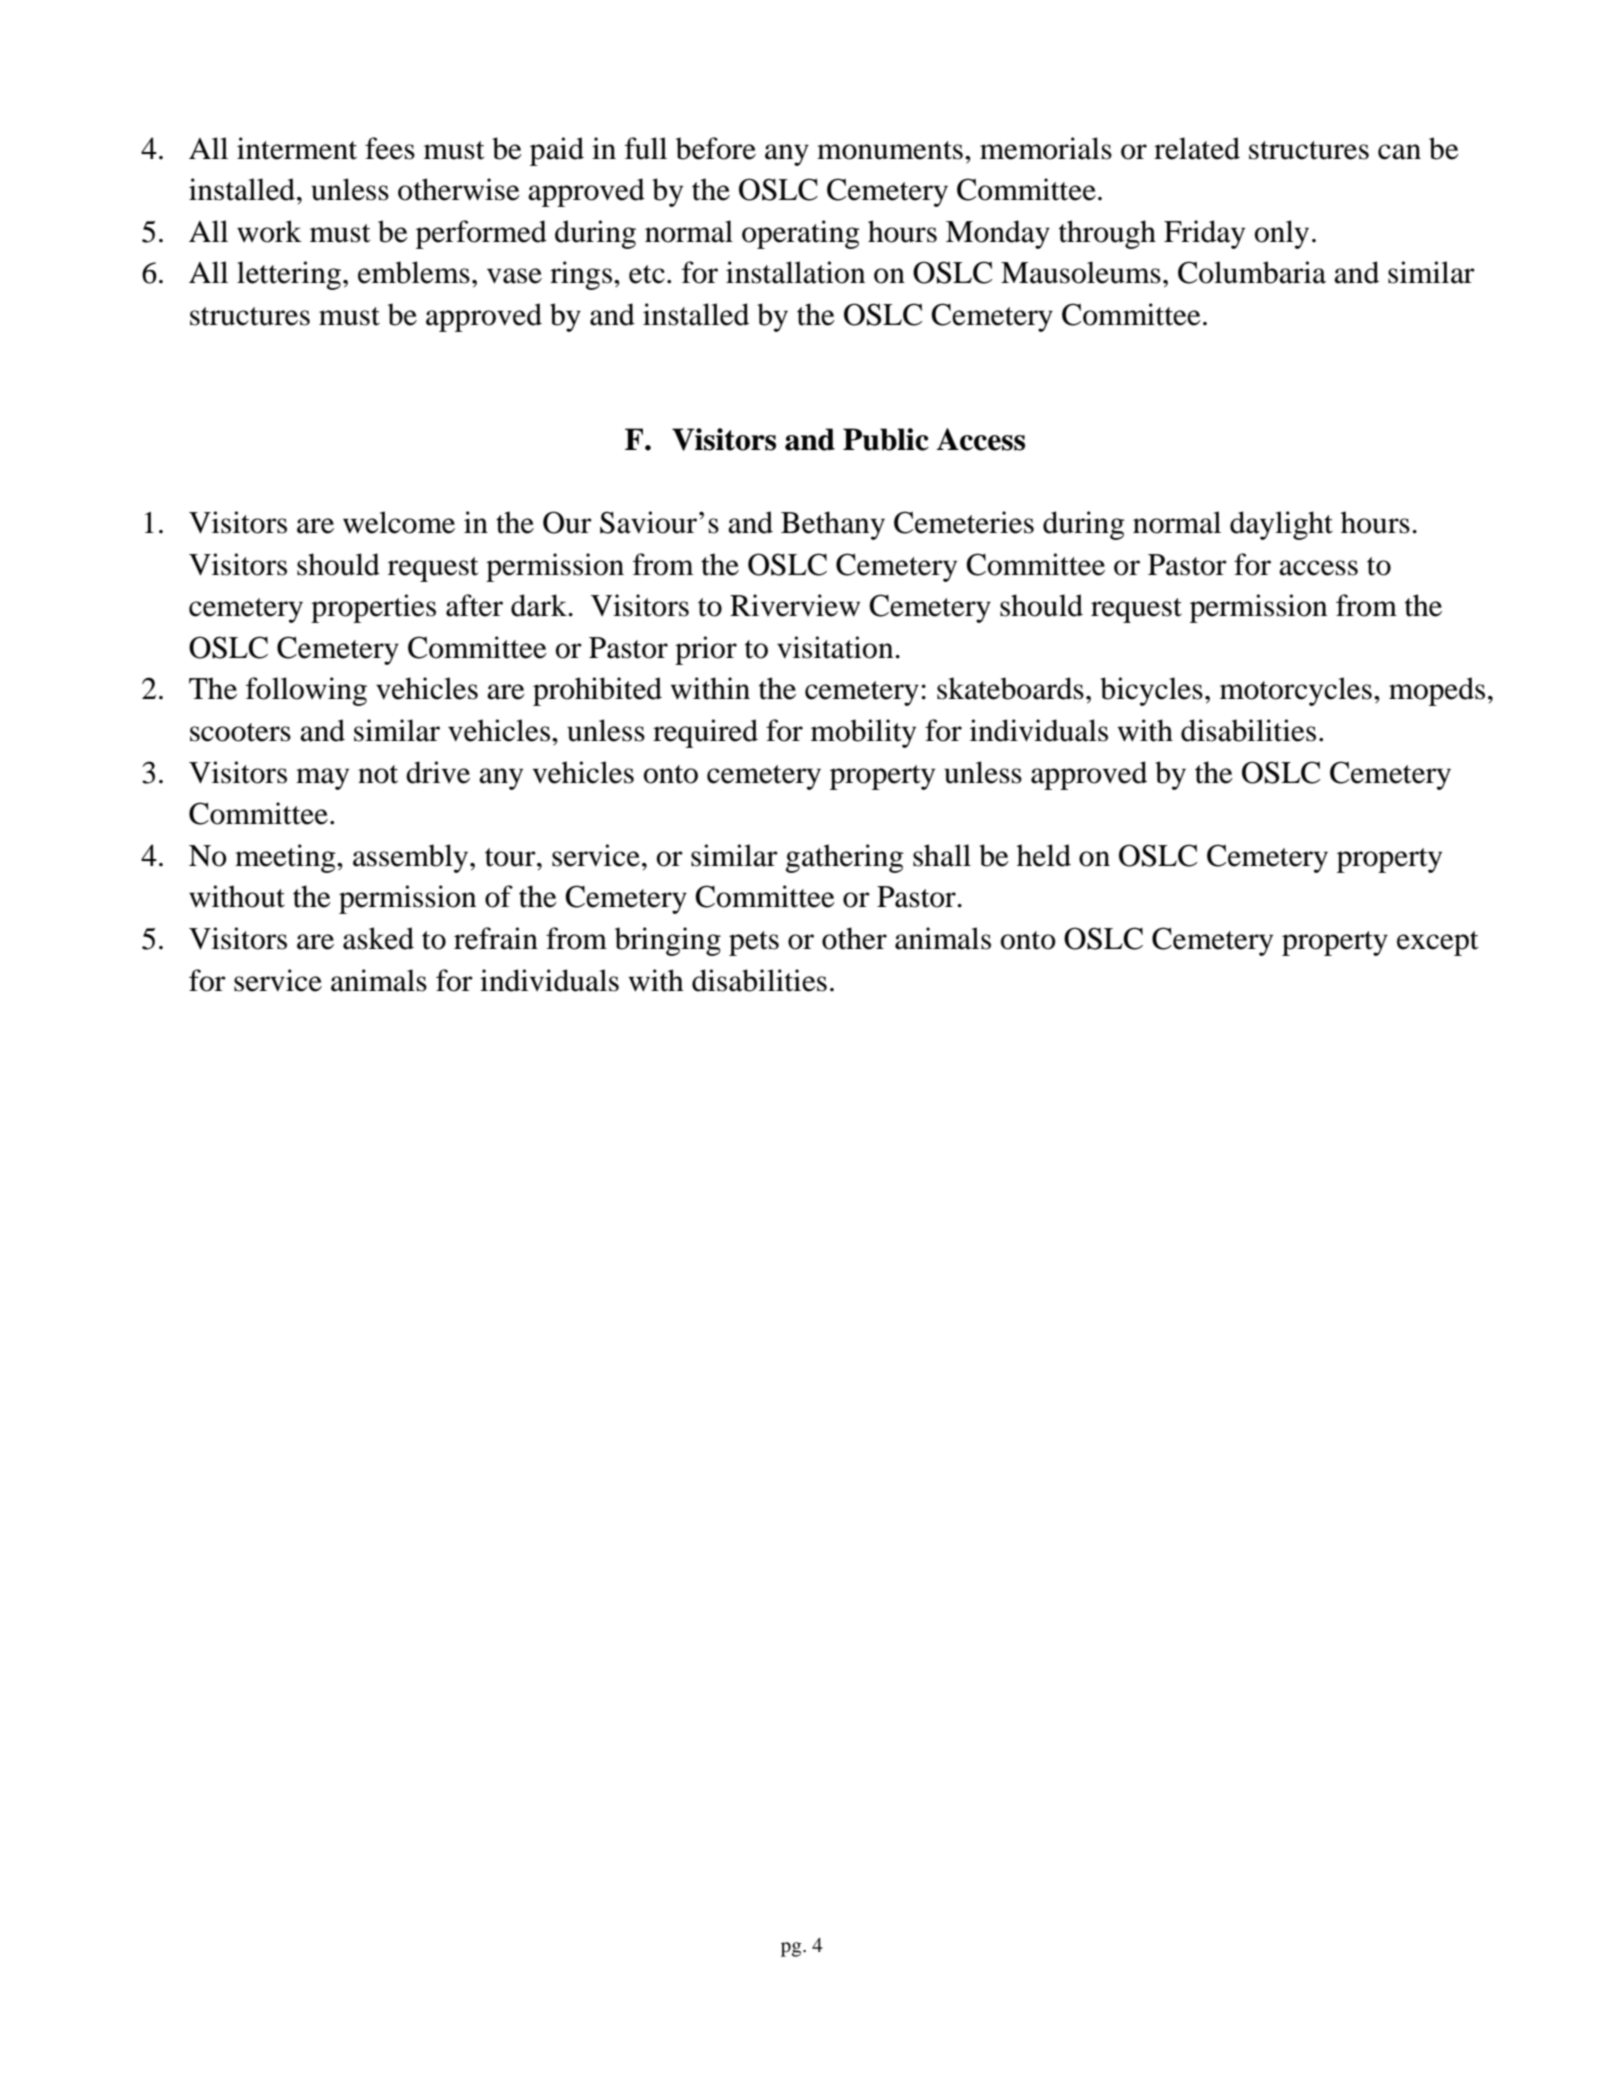  I want to click on Bethany, so click(833, 525).
